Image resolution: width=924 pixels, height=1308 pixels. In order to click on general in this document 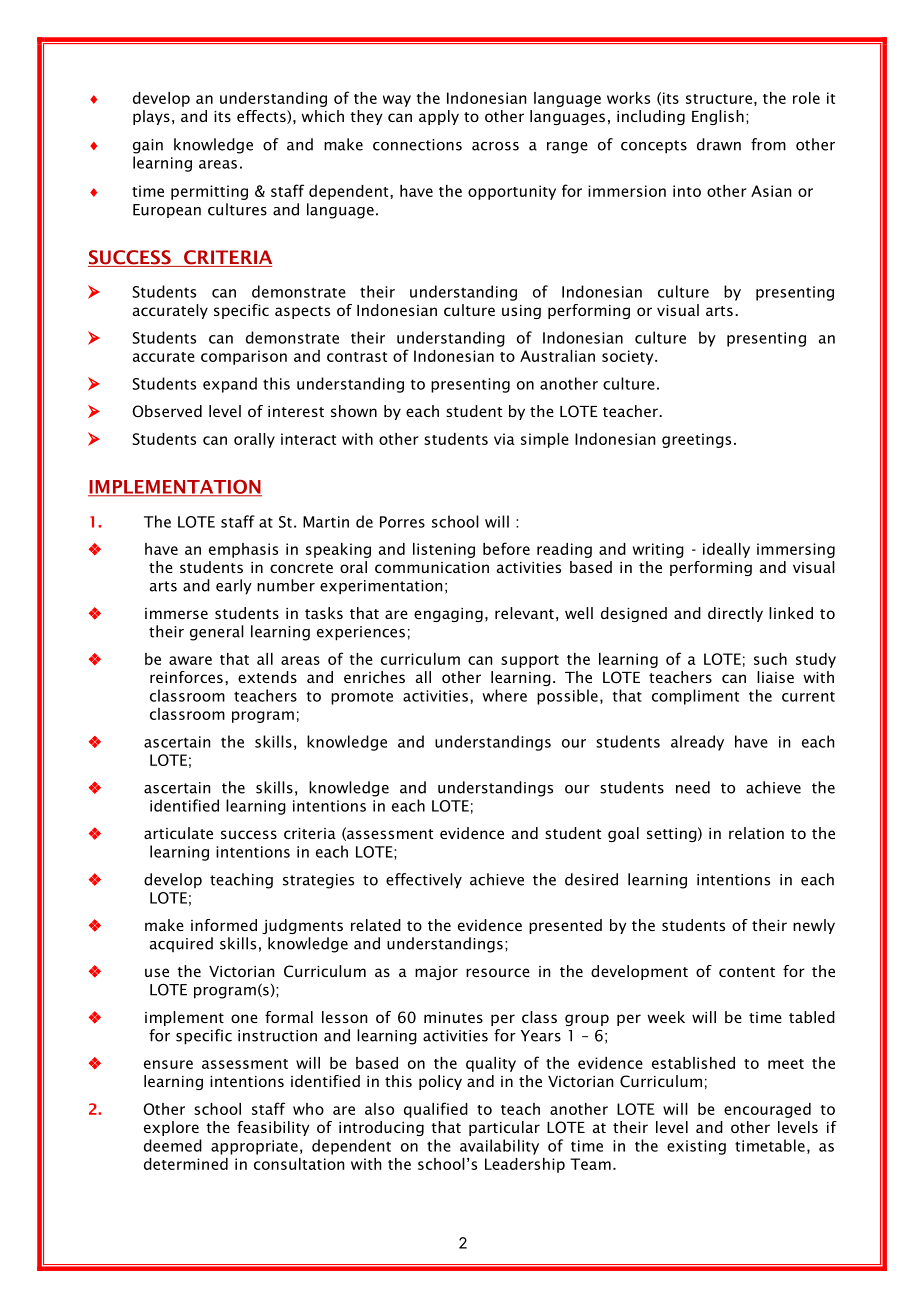, I will do `click(217, 633)`.
